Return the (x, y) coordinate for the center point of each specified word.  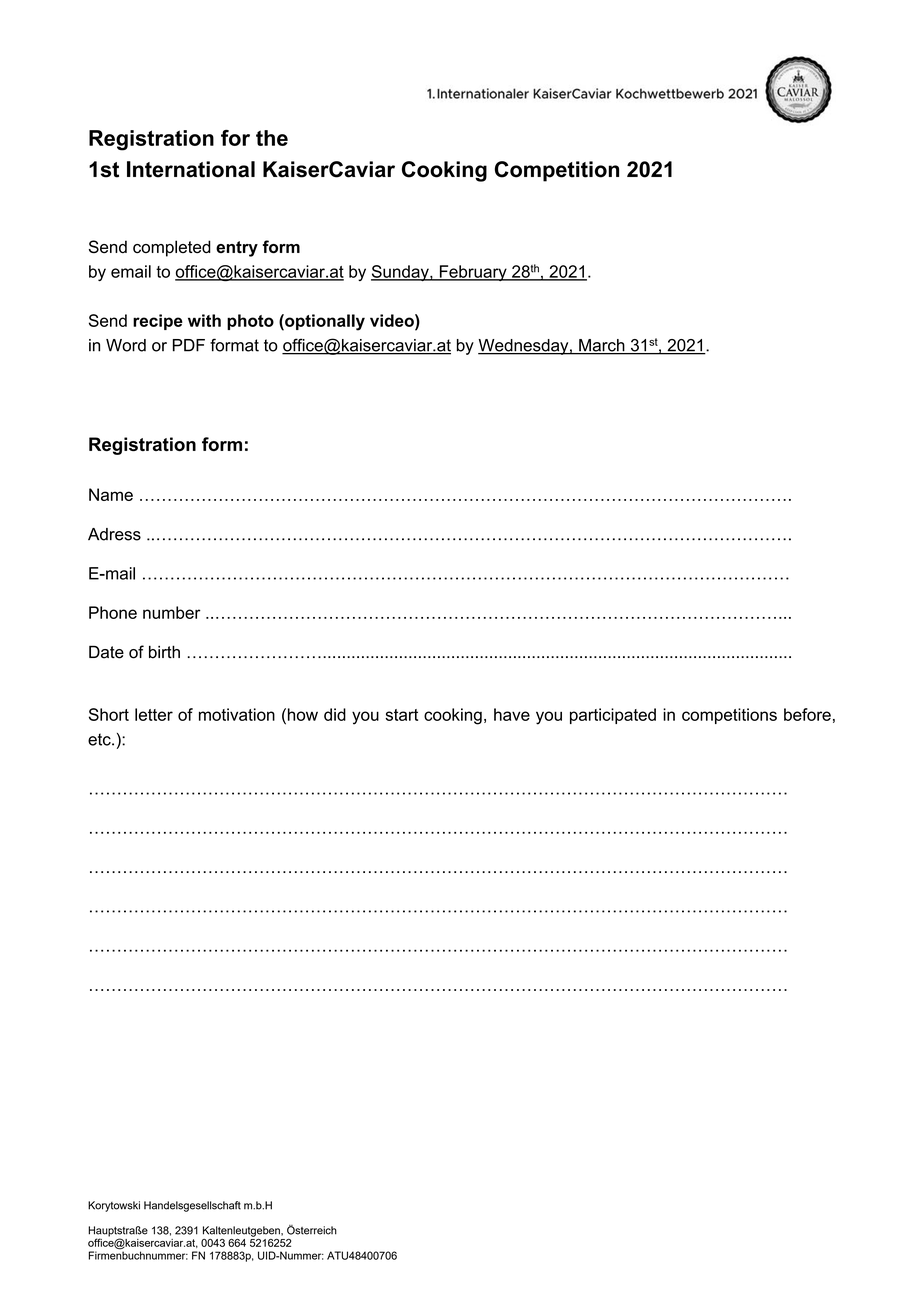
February (473, 273)
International (191, 169)
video (393, 320)
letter (154, 714)
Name (111, 494)
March (602, 346)
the (272, 138)
